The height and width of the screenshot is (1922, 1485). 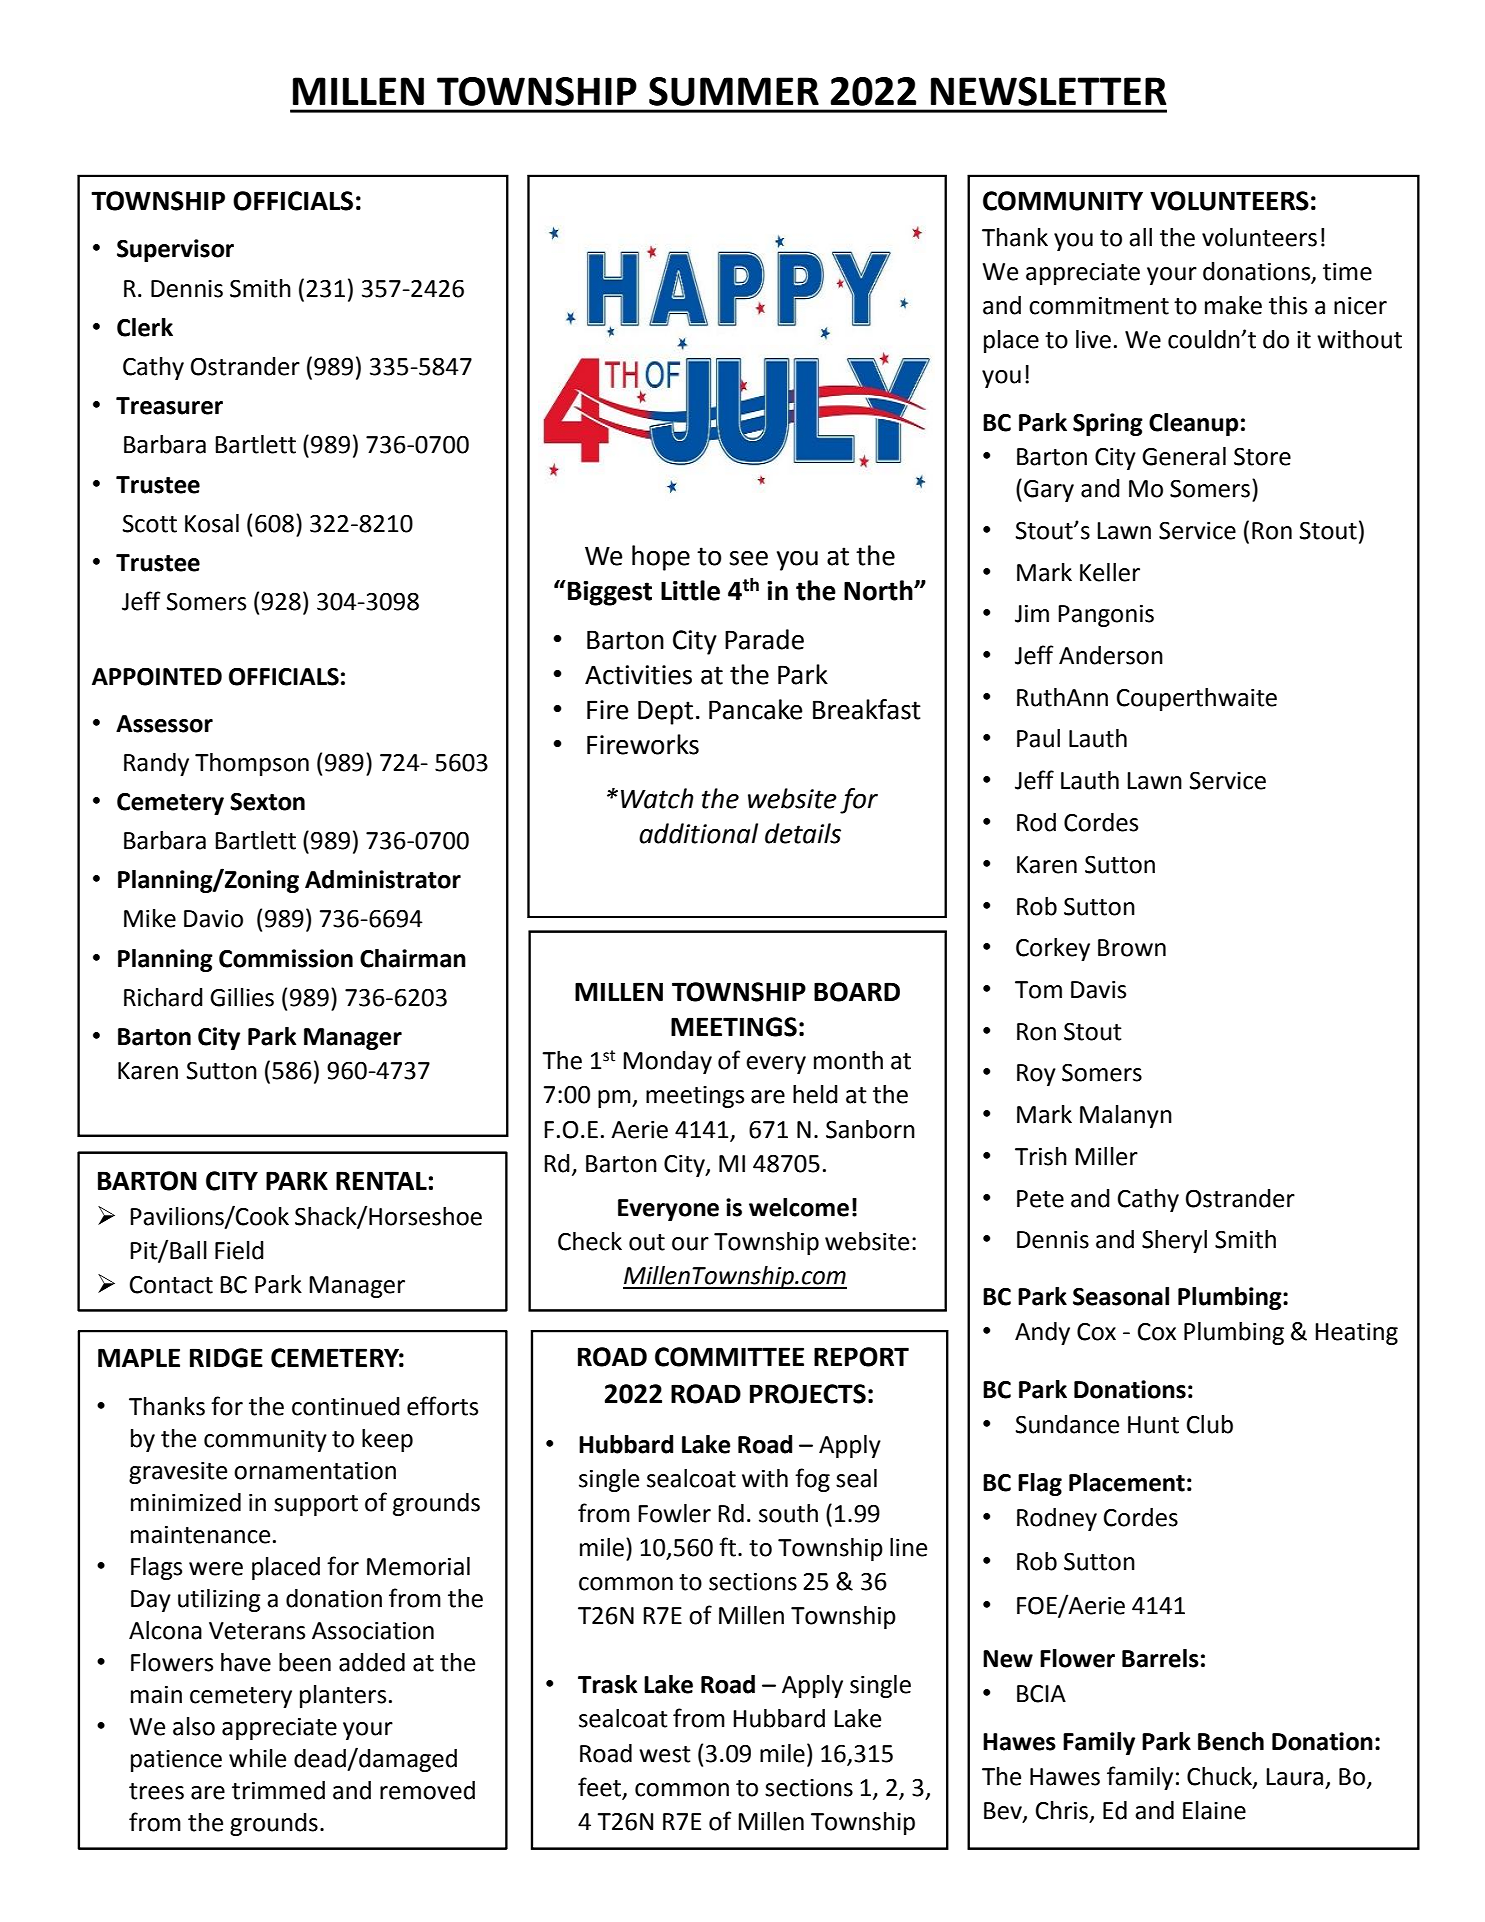 What do you see at coordinates (150, 524) in the screenshot?
I see `Scott` at bounding box center [150, 524].
